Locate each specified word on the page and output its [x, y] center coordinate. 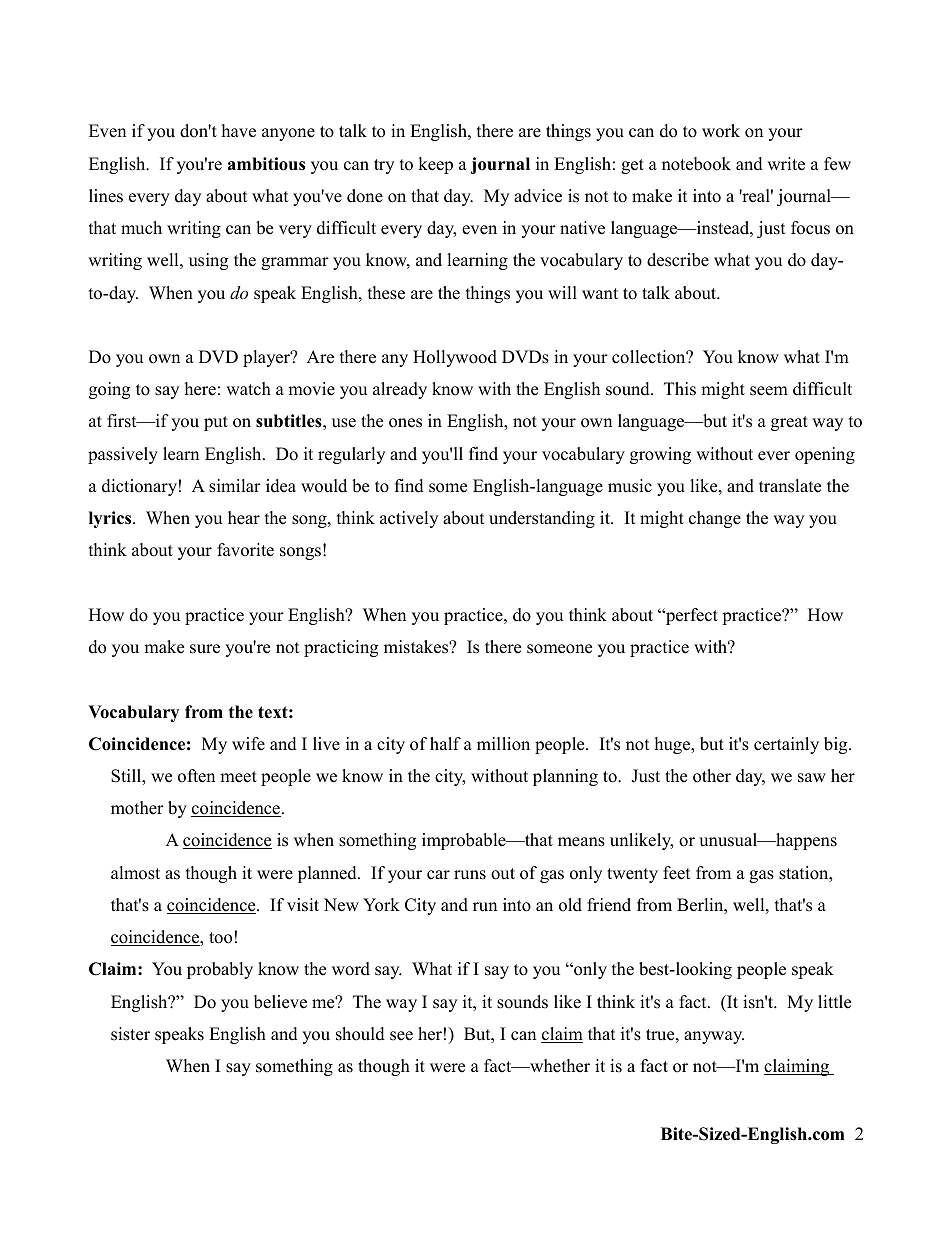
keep [435, 165]
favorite [245, 550]
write [786, 164]
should [360, 1034]
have [239, 131]
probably [220, 970]
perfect [691, 616]
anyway [714, 1037]
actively [409, 519]
